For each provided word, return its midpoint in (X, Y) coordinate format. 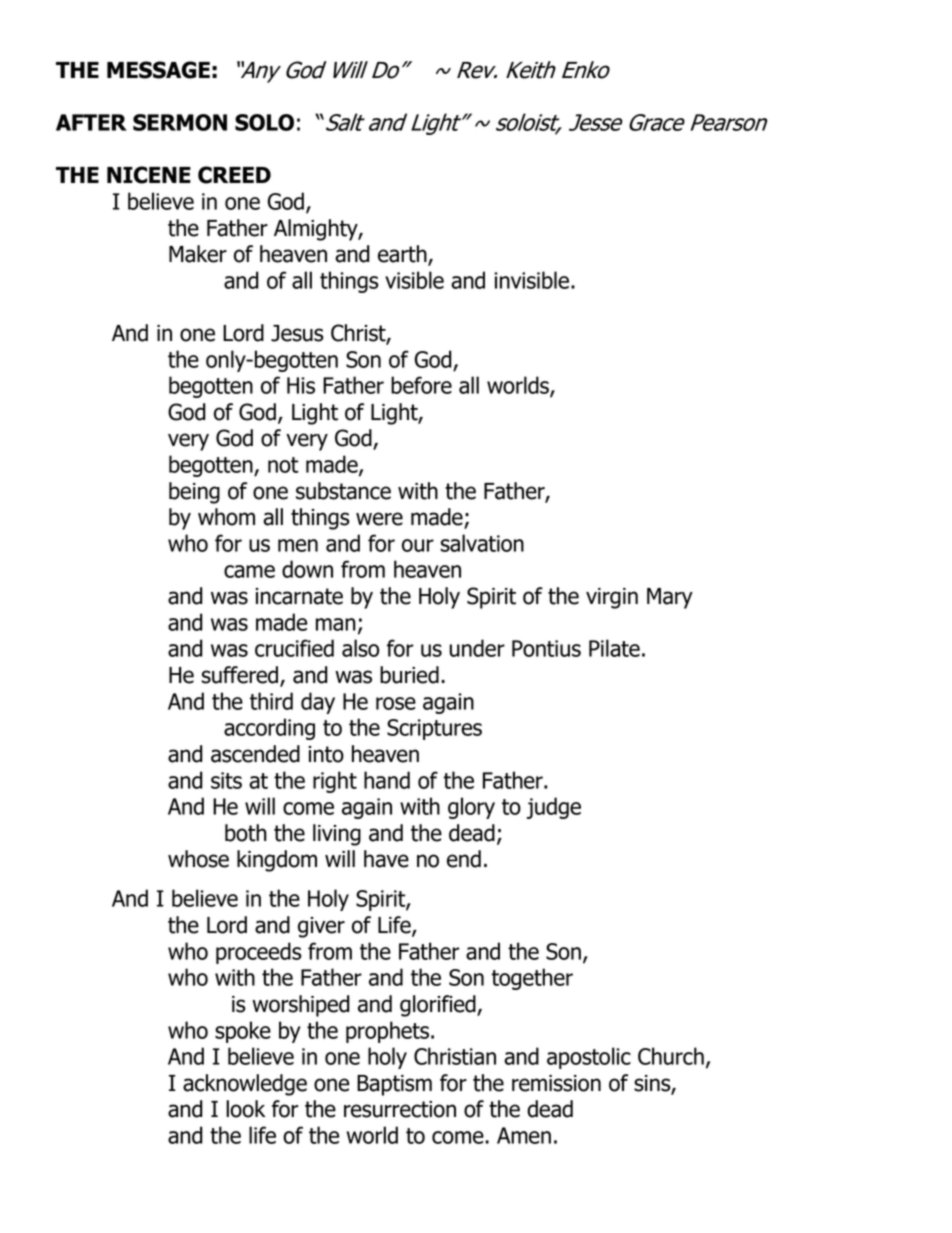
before (421, 385)
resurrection (400, 1109)
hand (387, 780)
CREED (234, 175)
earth (403, 255)
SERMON (180, 122)
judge (553, 808)
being (194, 493)
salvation (482, 543)
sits (226, 780)
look (245, 1109)
